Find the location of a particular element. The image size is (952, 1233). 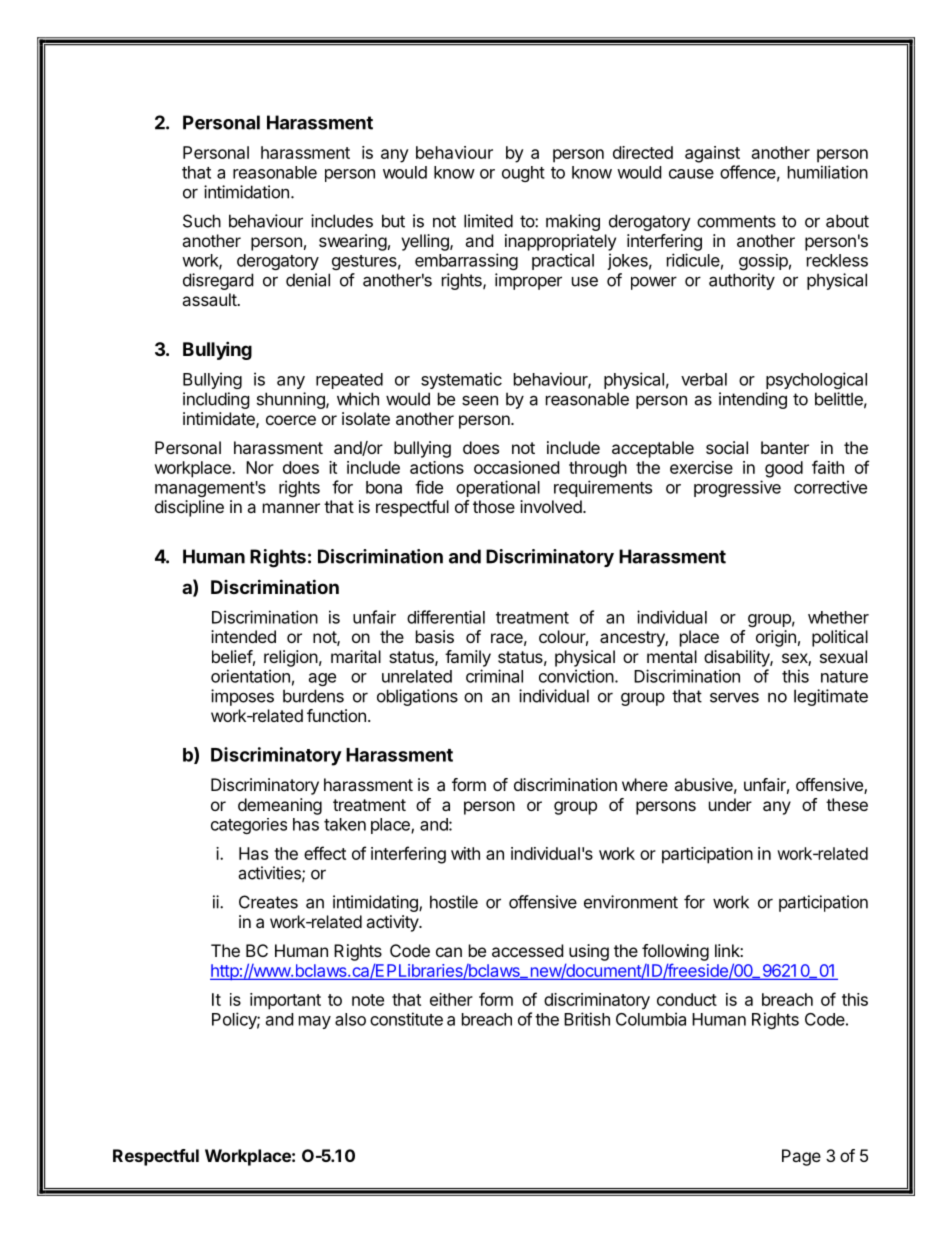

origin is located at coordinates (776, 638).
